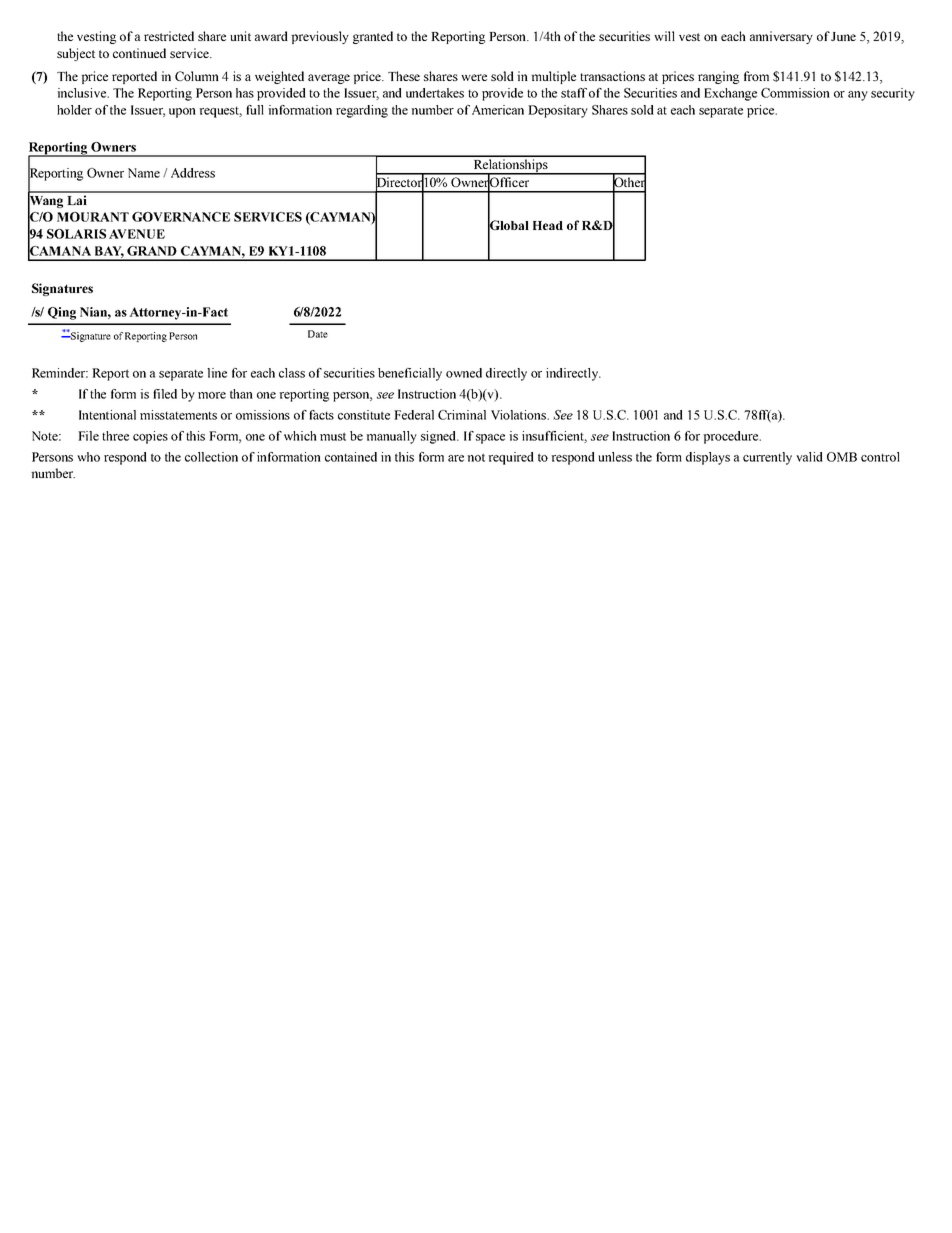  What do you see at coordinates (139, 53) in the document?
I see `continued` at bounding box center [139, 53].
